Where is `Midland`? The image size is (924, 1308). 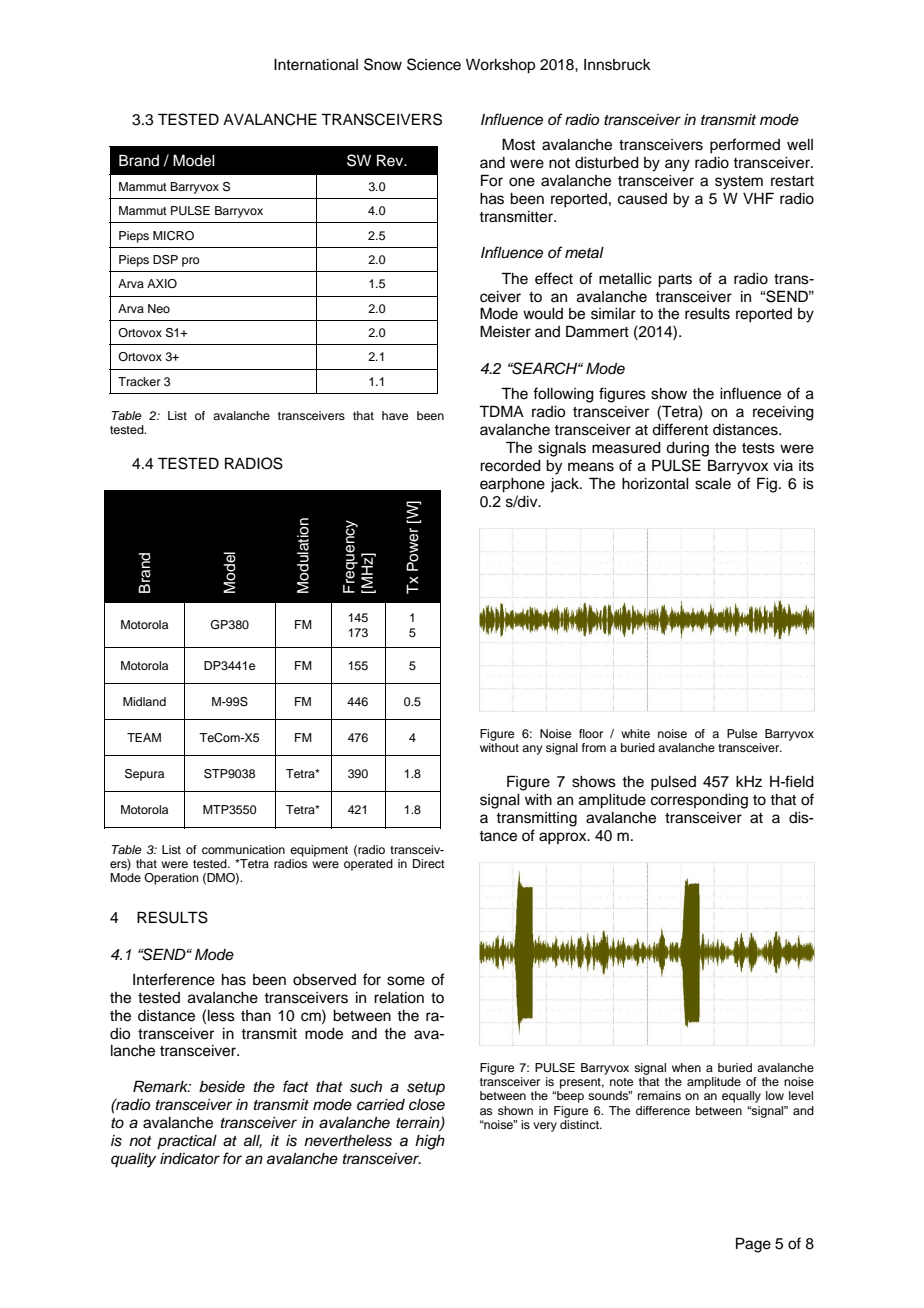 Midland is located at coordinates (144, 701).
